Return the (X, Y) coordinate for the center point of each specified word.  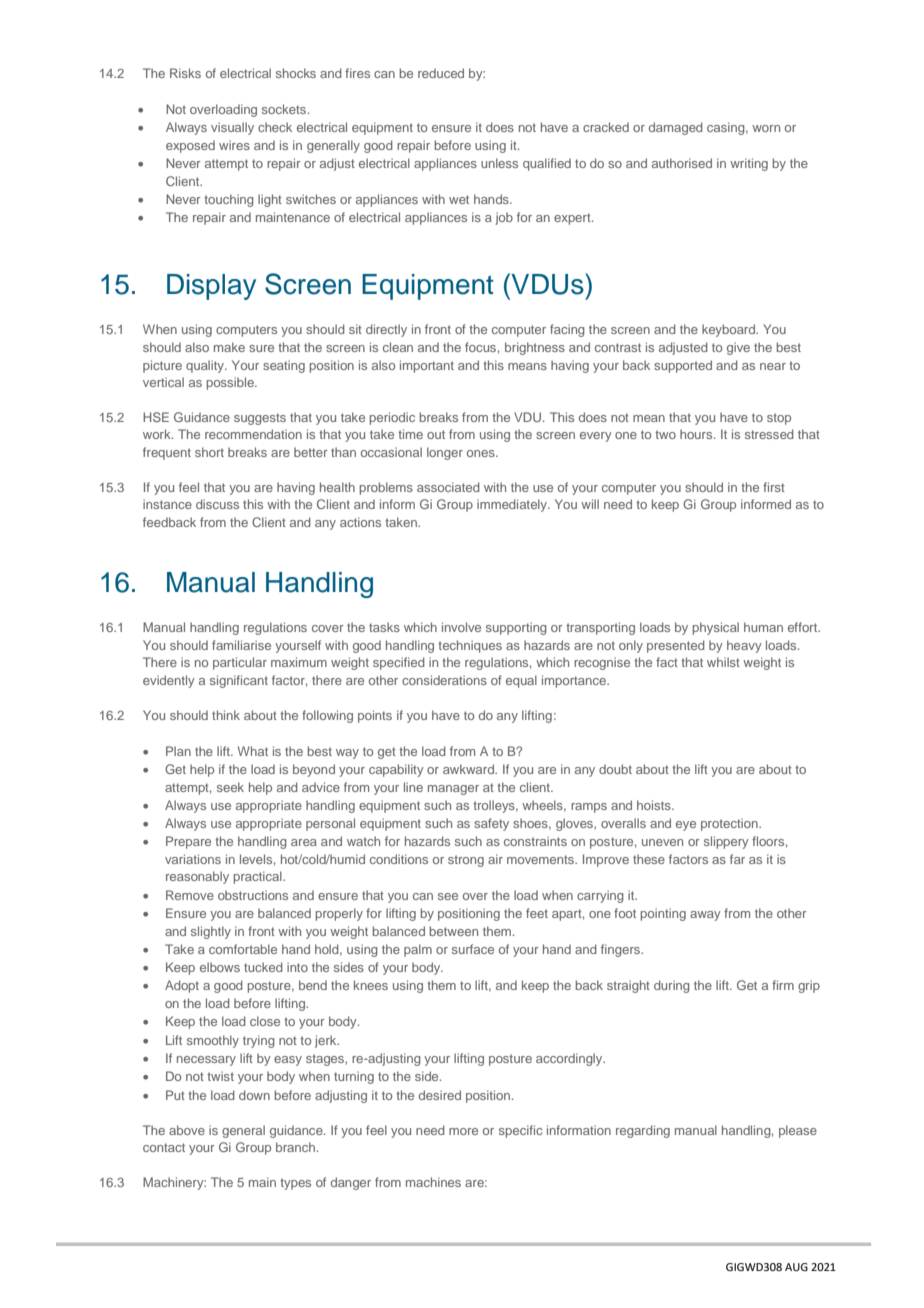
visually (232, 128)
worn (766, 128)
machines (433, 1182)
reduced (441, 73)
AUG (796, 1267)
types (295, 1184)
